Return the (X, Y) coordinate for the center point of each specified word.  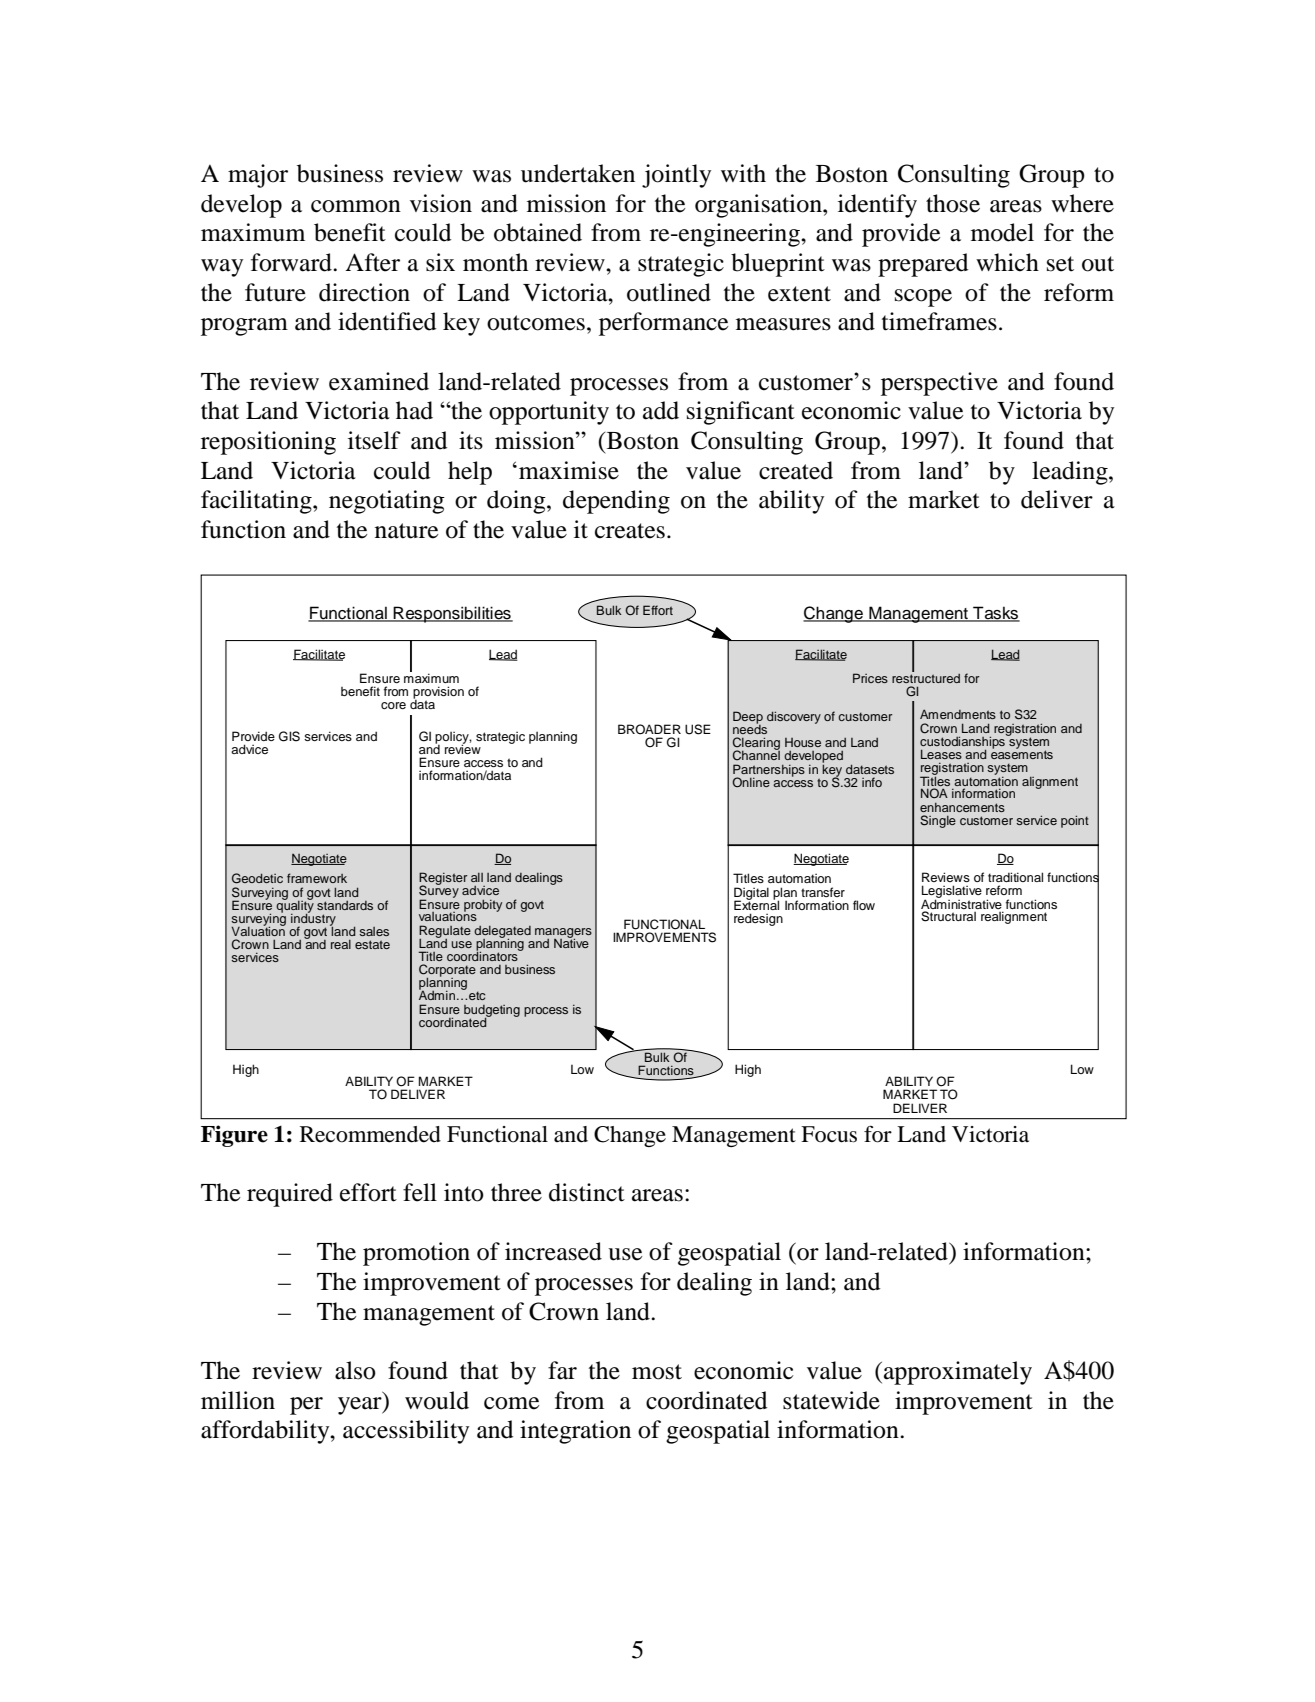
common (356, 206)
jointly (676, 176)
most (657, 1372)
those (953, 203)
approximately (958, 1373)
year (361, 1406)
